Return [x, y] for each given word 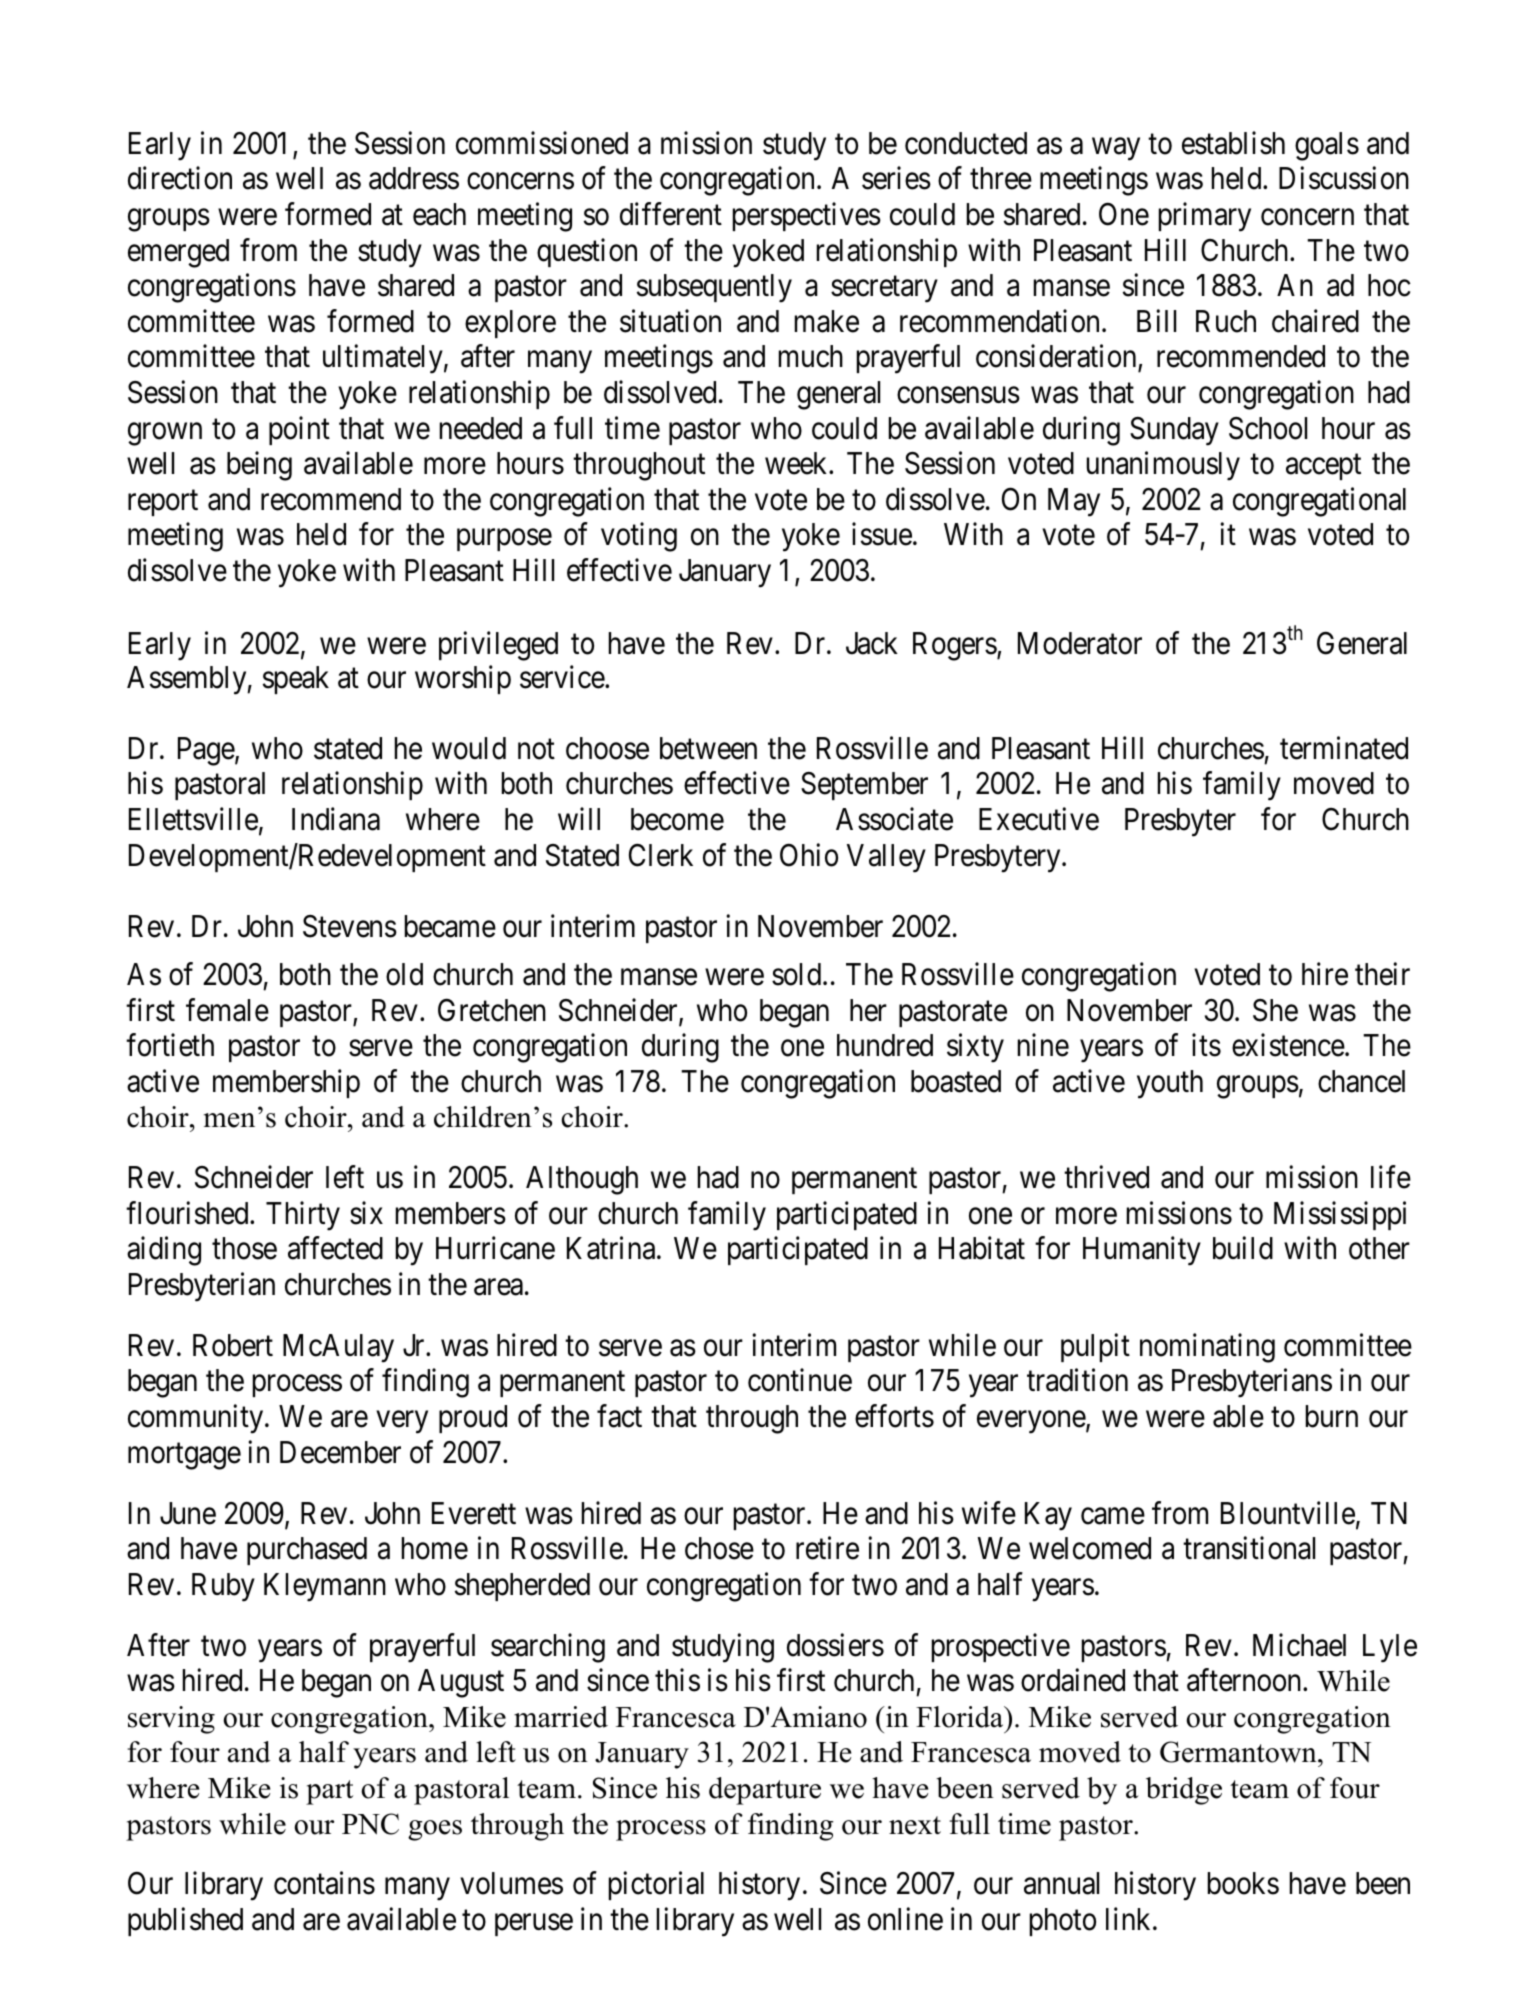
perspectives [807, 216]
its [1206, 1045]
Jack [872, 643]
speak [296, 680]
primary [1205, 217]
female [227, 1010]
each [439, 214]
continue [800, 1380]
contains [324, 1883]
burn [1332, 1416]
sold [798, 974]
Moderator [1080, 643]
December [340, 1452]
